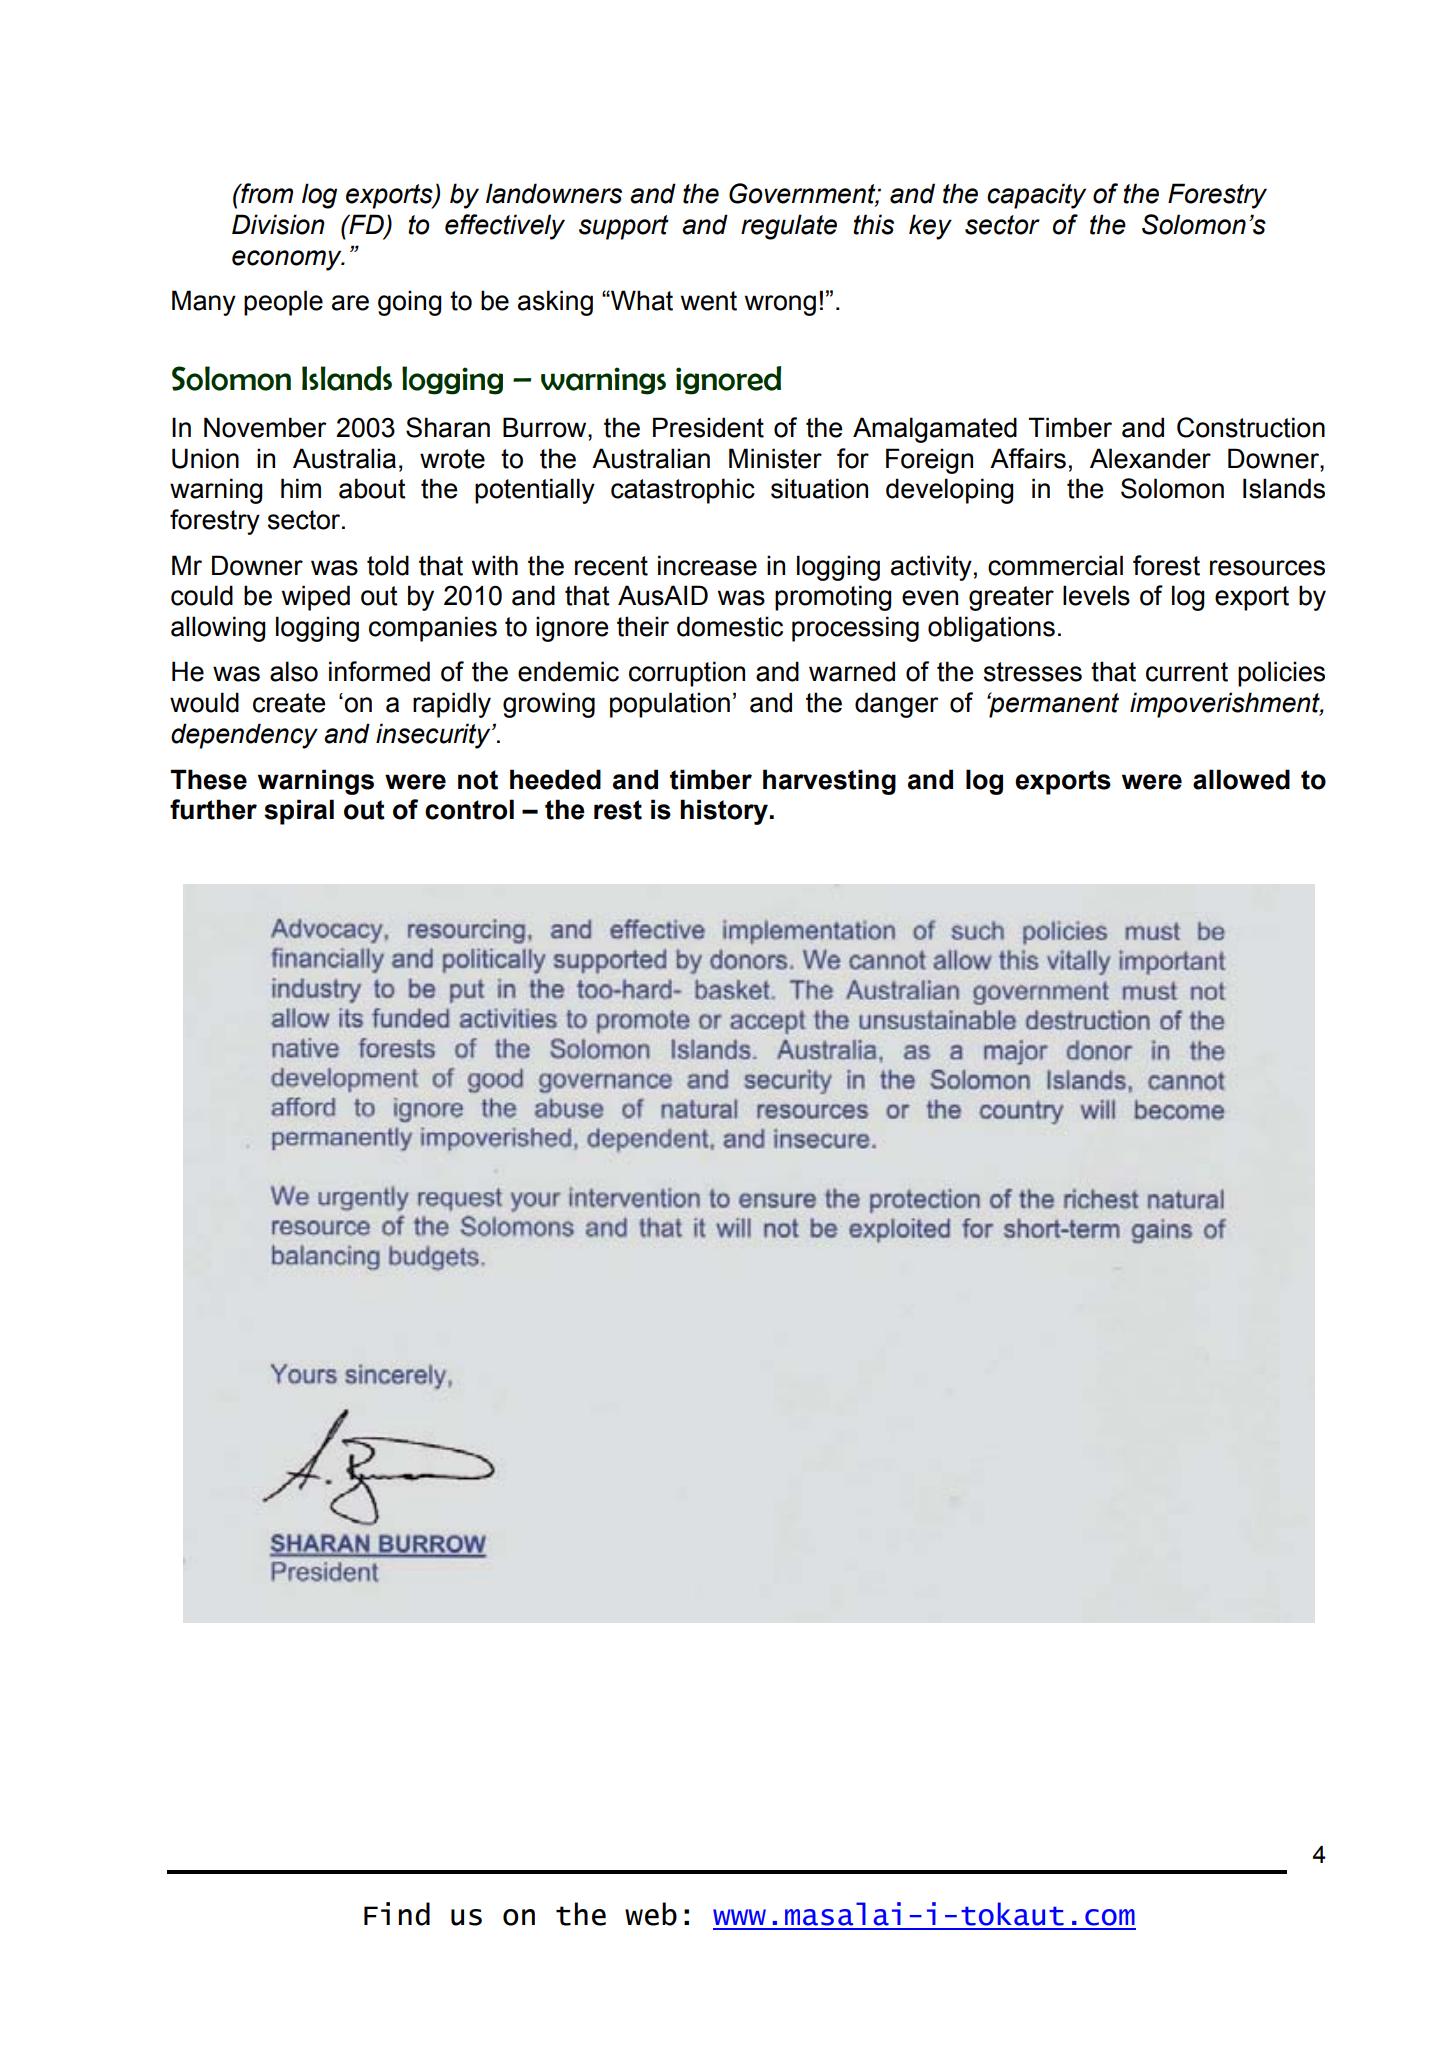 The height and width of the screenshot is (2049, 1448). I want to click on economy, so click(288, 260).
